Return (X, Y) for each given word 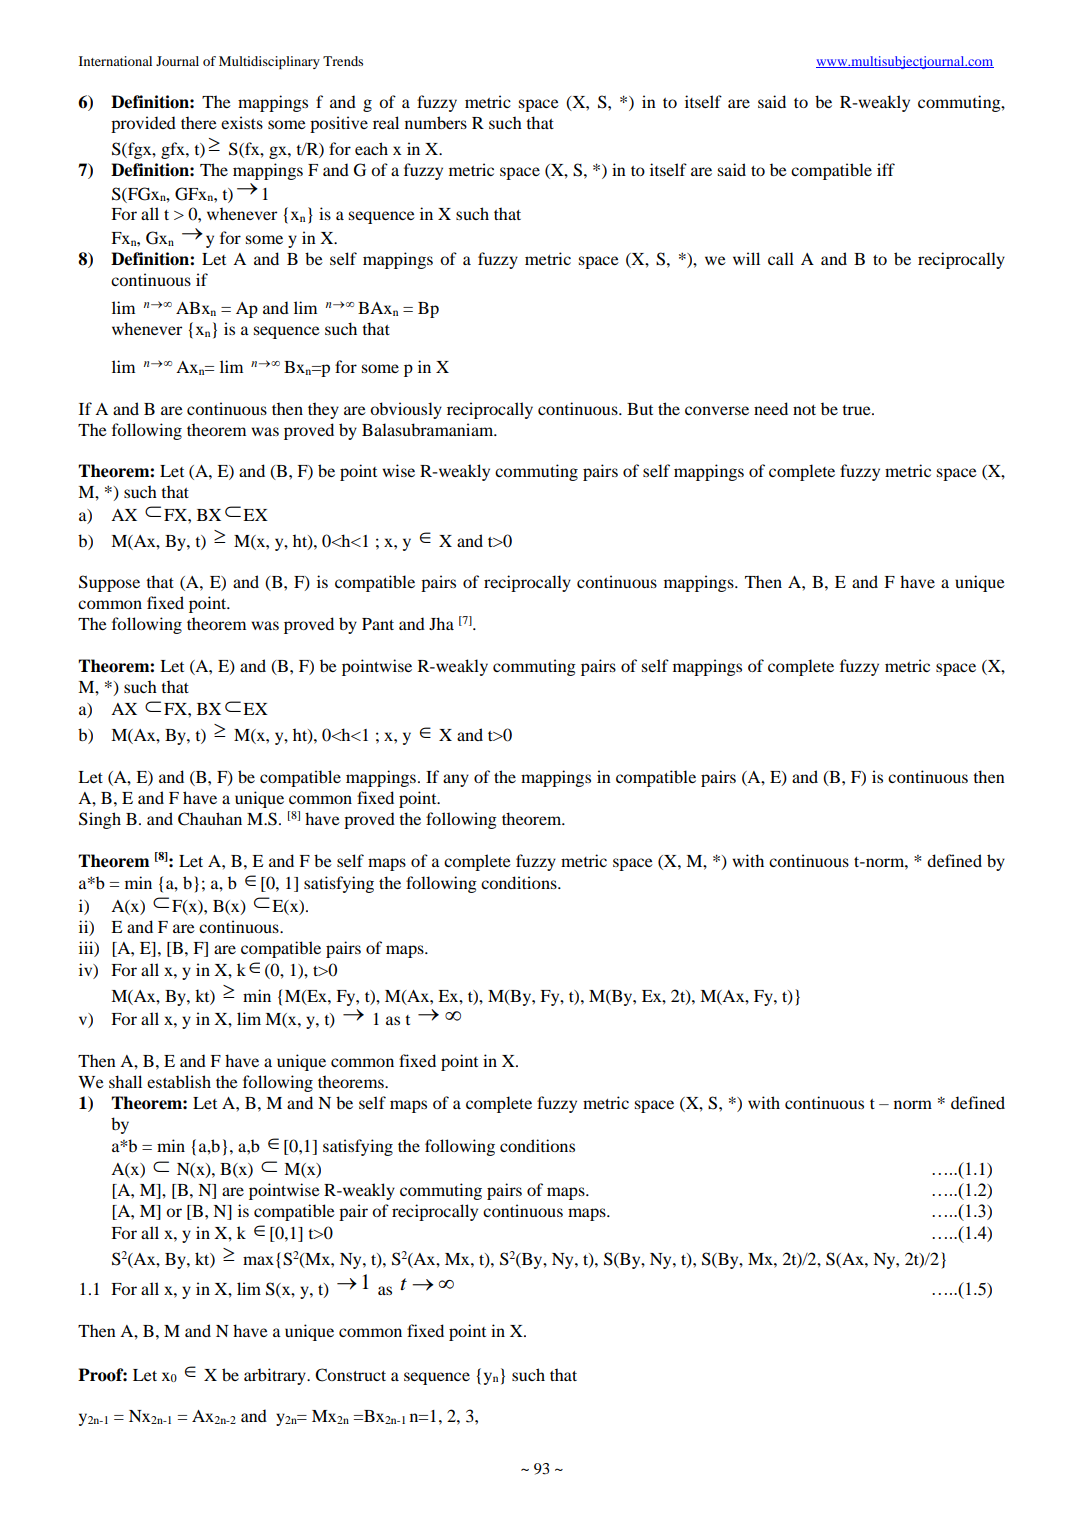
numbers (436, 122)
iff (886, 169)
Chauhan (210, 819)
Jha (441, 623)
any (456, 780)
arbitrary (276, 1376)
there (199, 122)
